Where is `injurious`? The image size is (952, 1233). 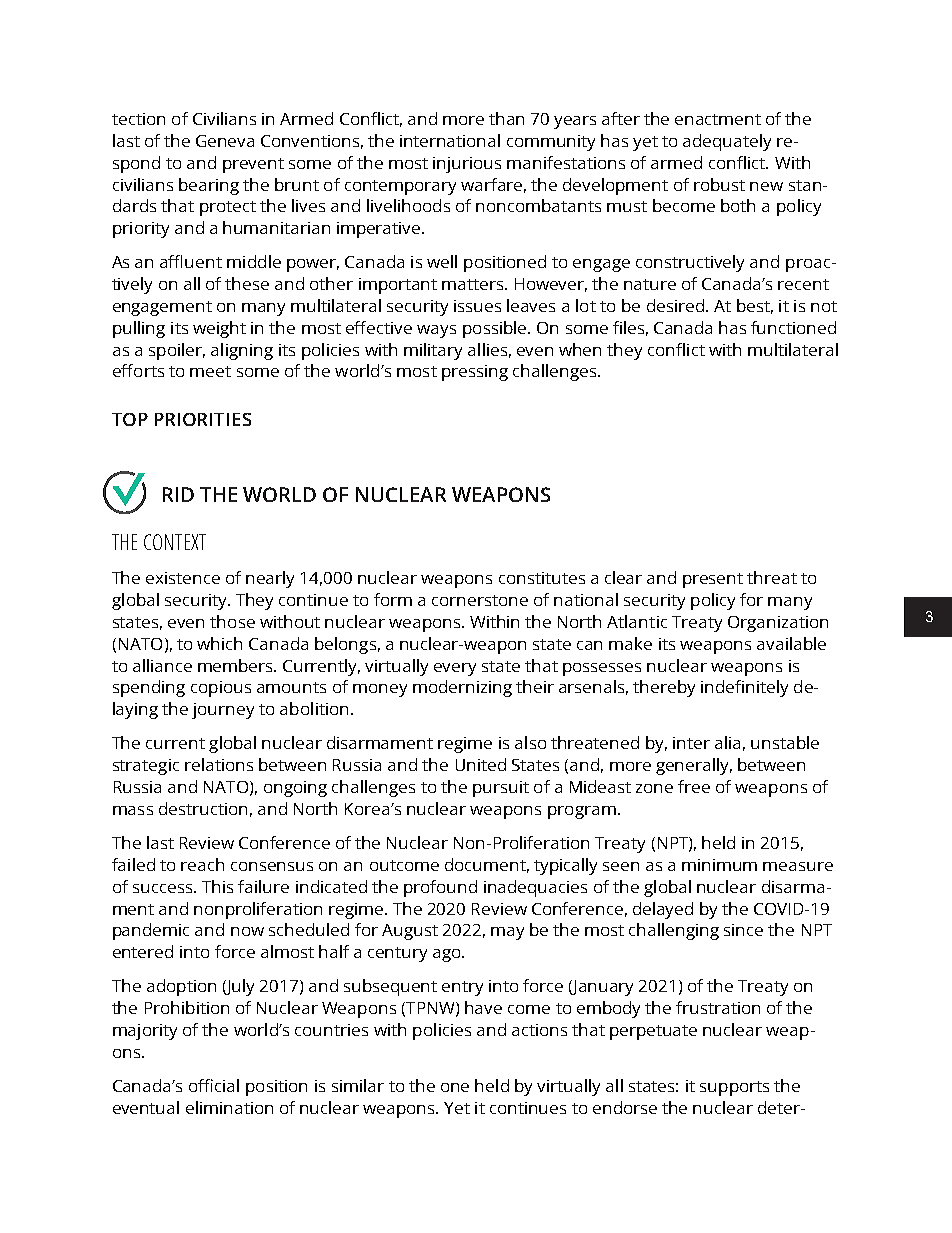 injurious is located at coordinates (467, 165).
